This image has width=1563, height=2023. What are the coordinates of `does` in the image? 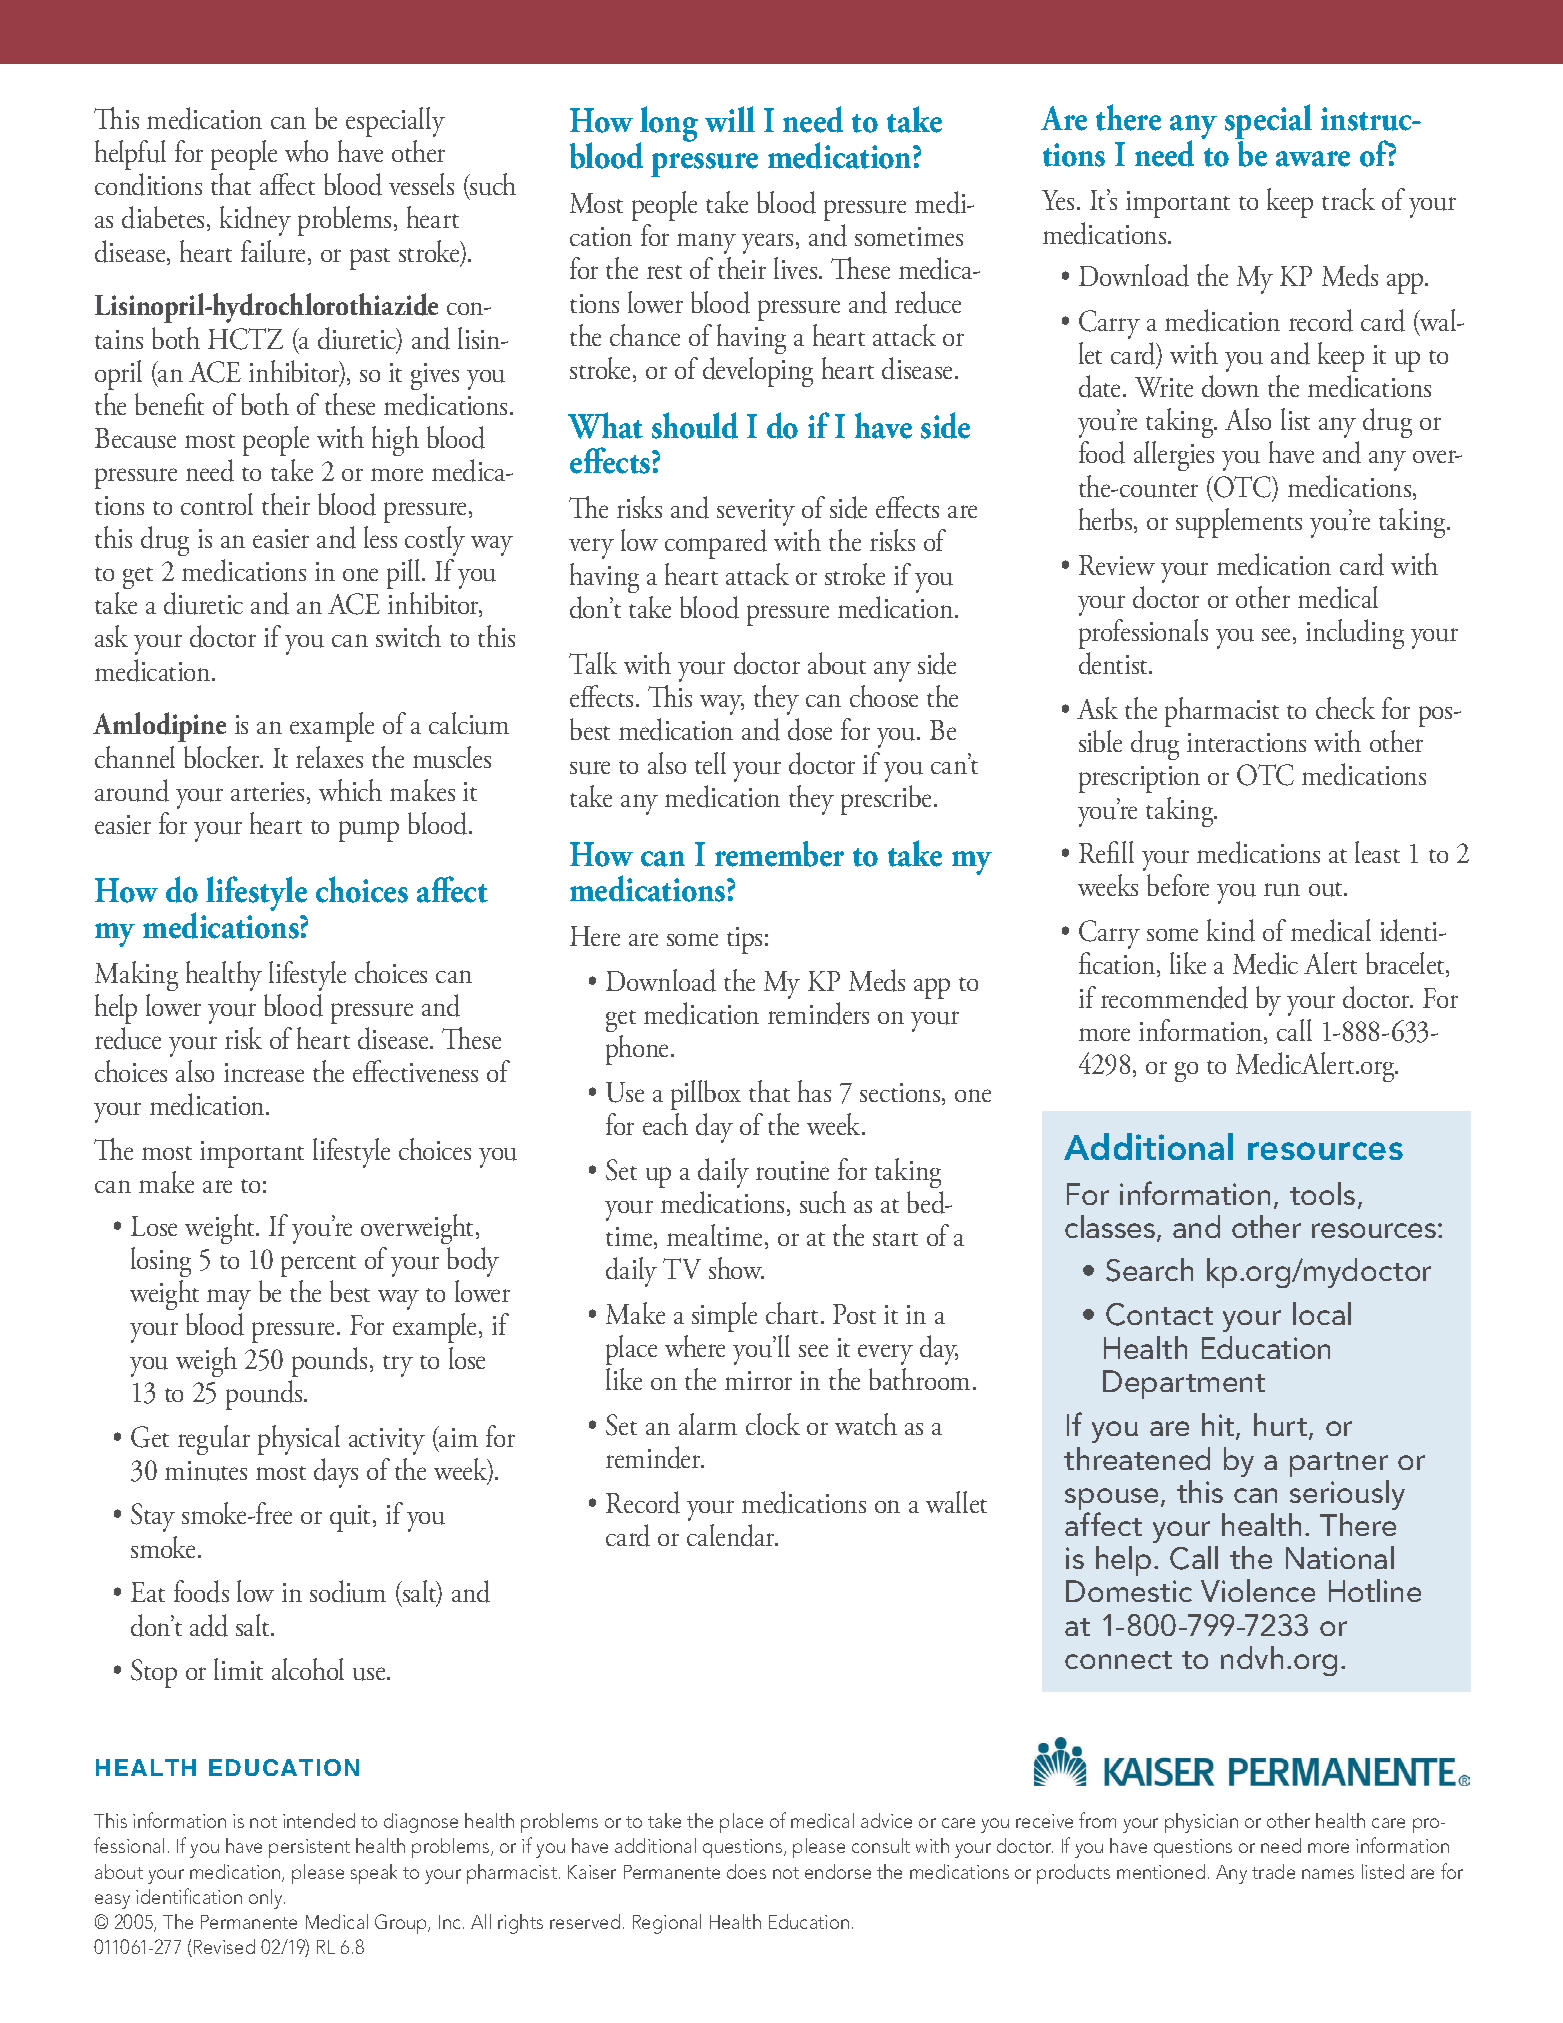 It's located at (746, 1871).
